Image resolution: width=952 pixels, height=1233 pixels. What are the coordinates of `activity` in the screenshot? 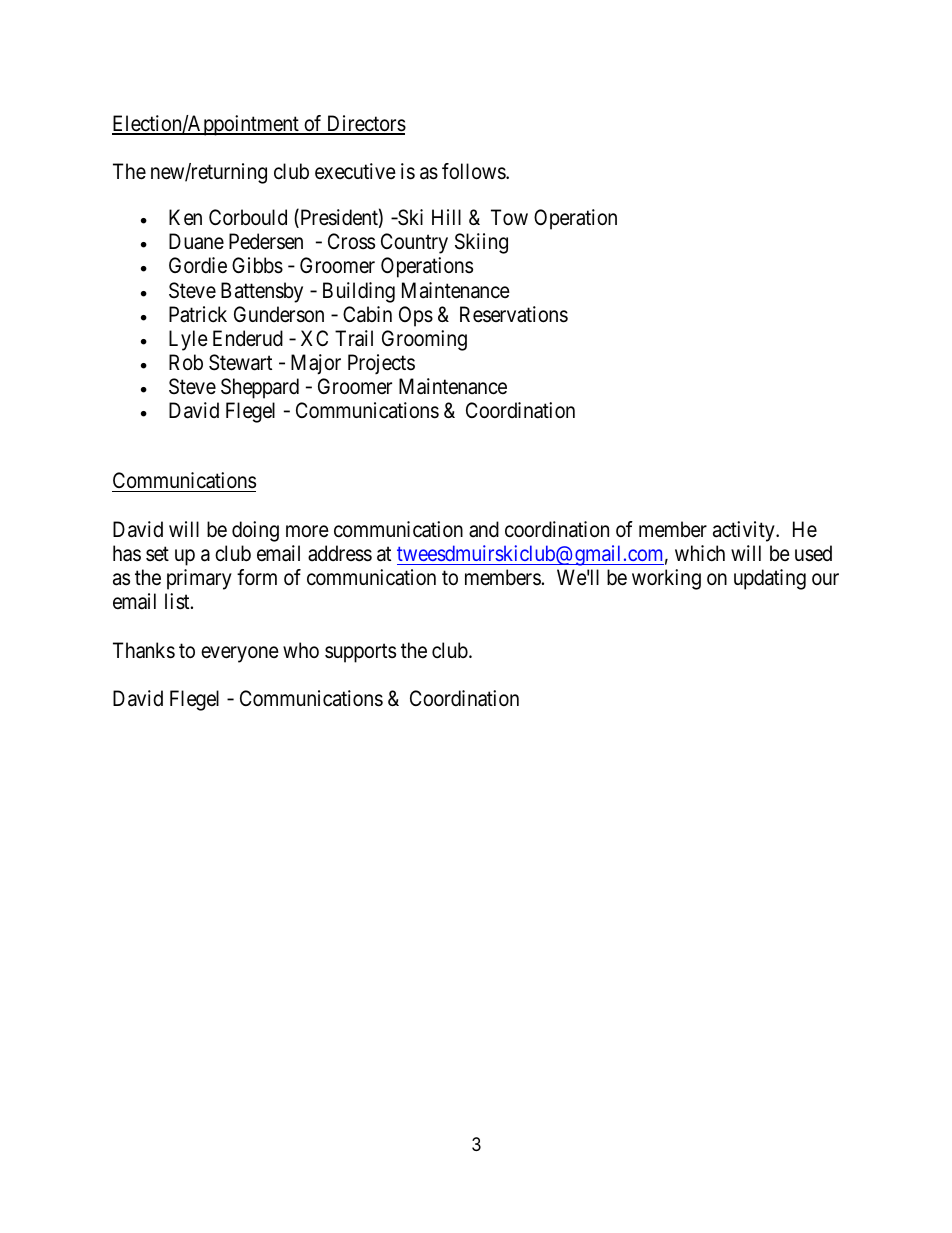 It's located at (745, 531).
